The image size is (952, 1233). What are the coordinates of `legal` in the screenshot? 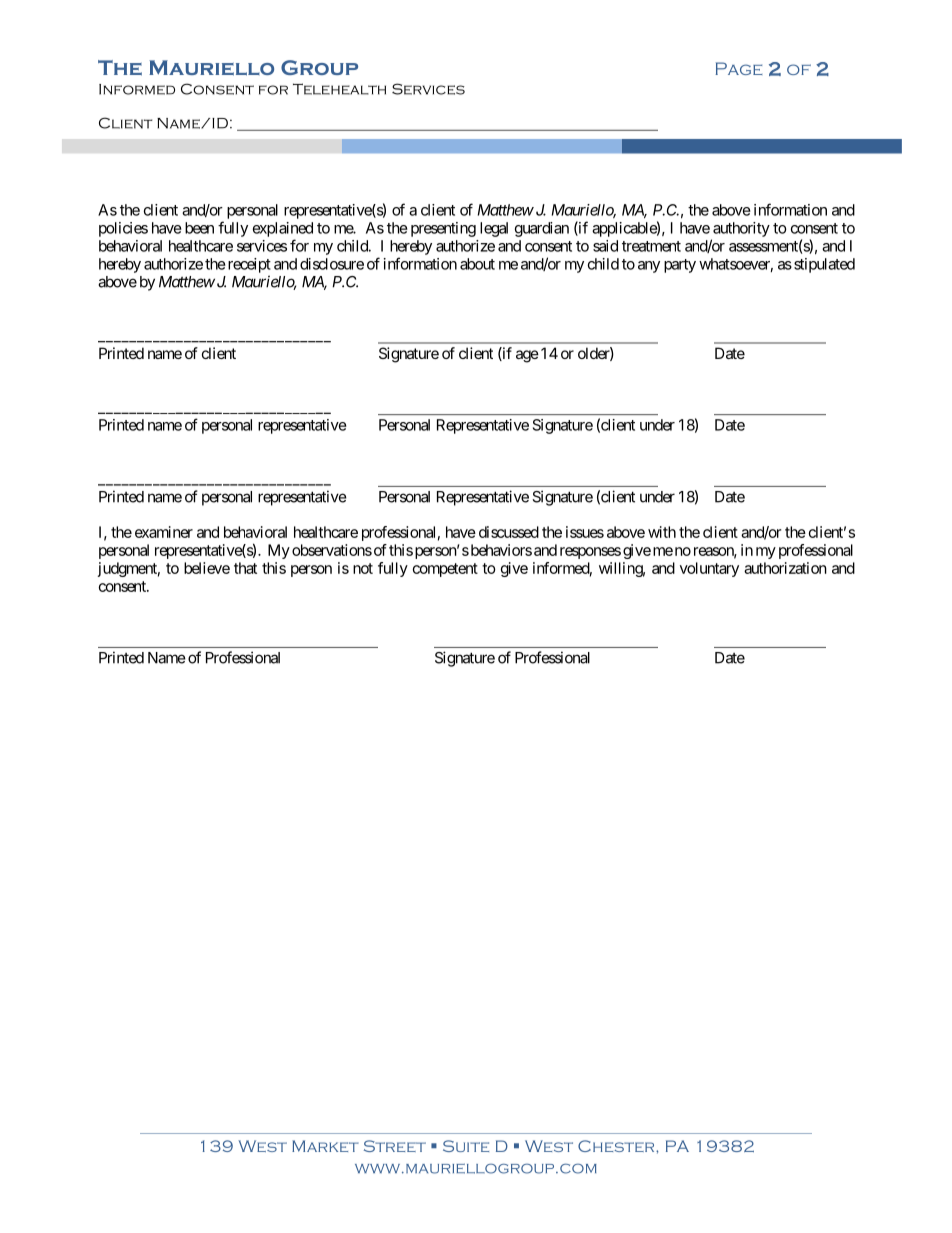 It's located at (494, 229).
